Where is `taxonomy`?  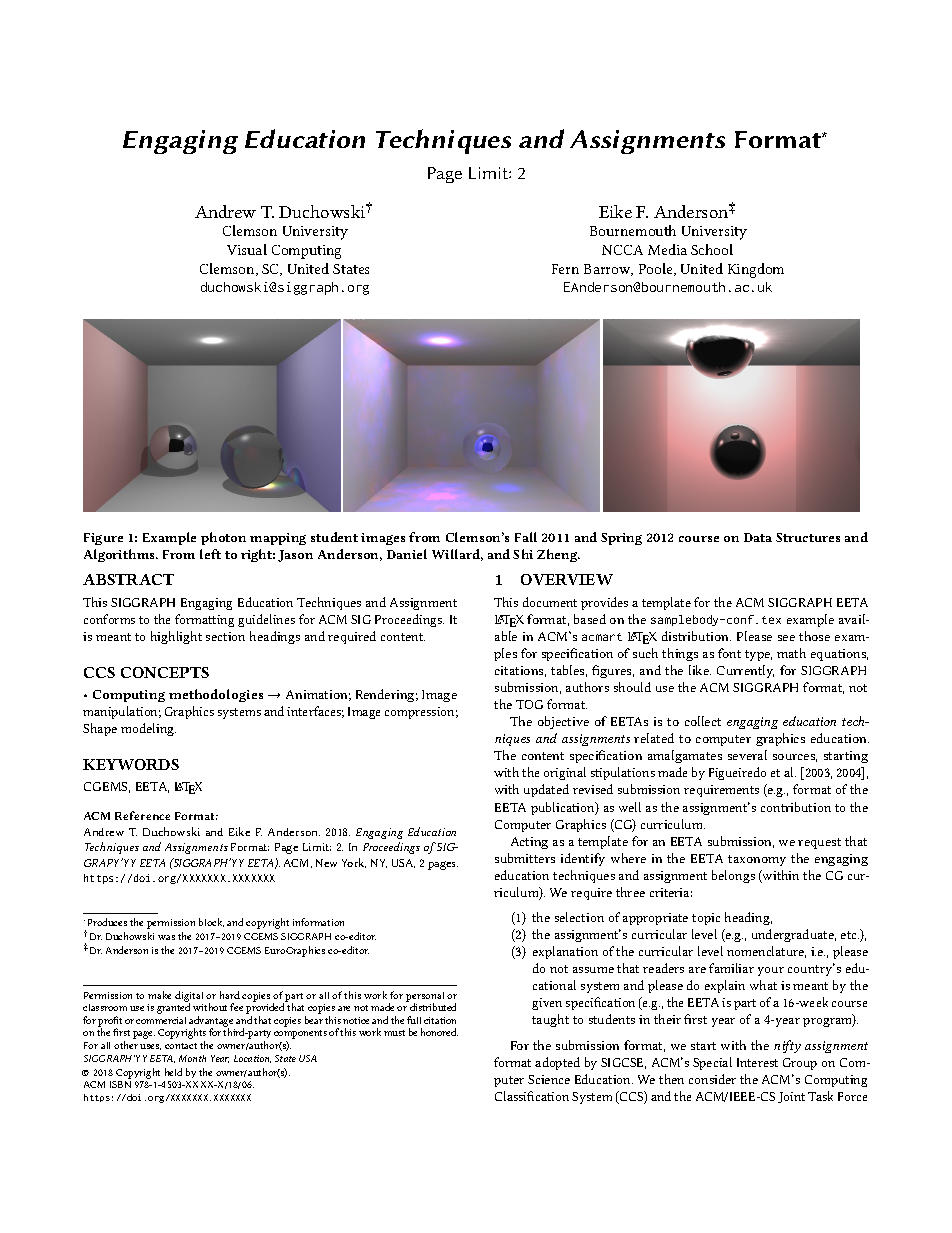 taxonomy is located at coordinates (757, 860).
